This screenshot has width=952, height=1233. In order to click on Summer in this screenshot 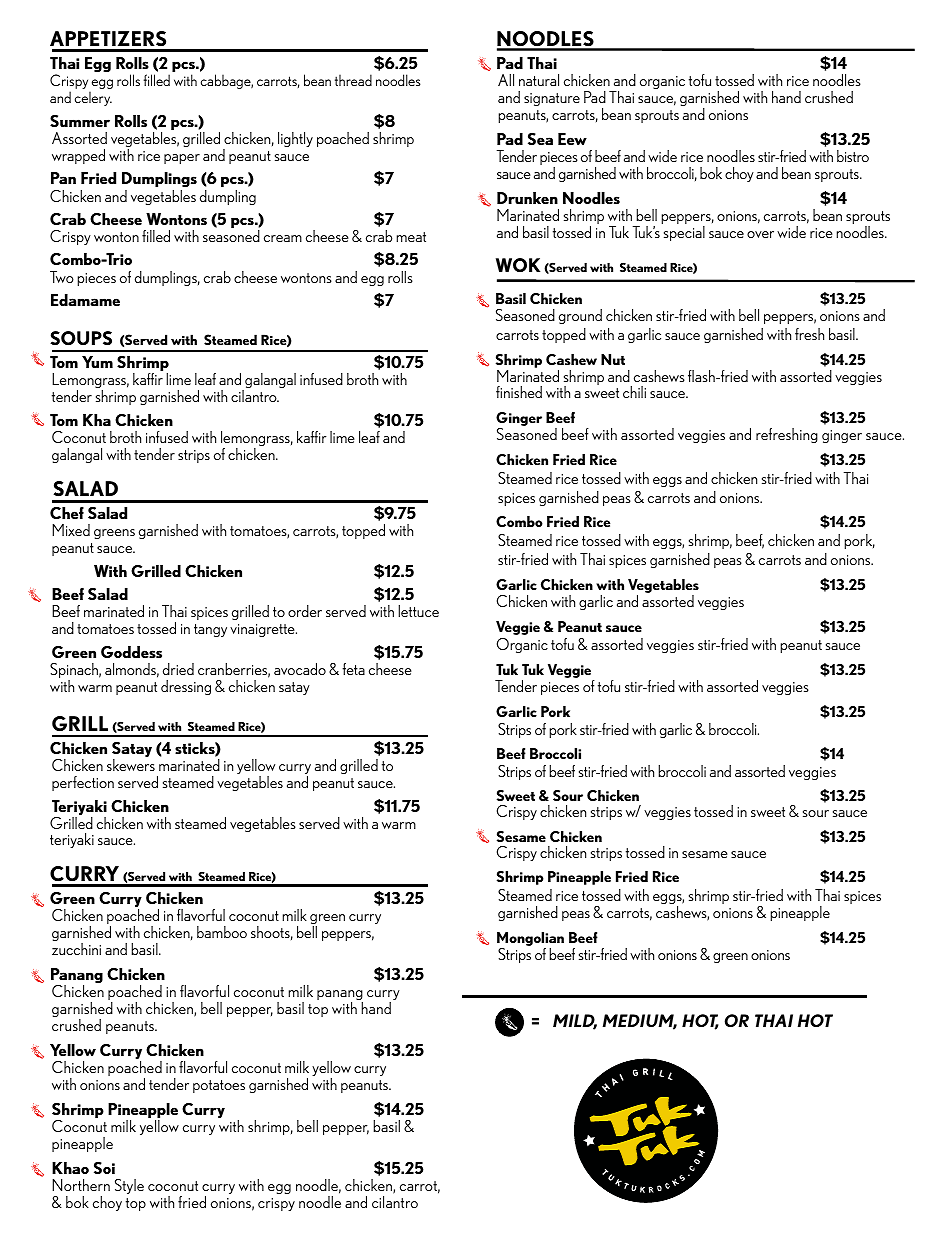, I will do `click(80, 121)`.
